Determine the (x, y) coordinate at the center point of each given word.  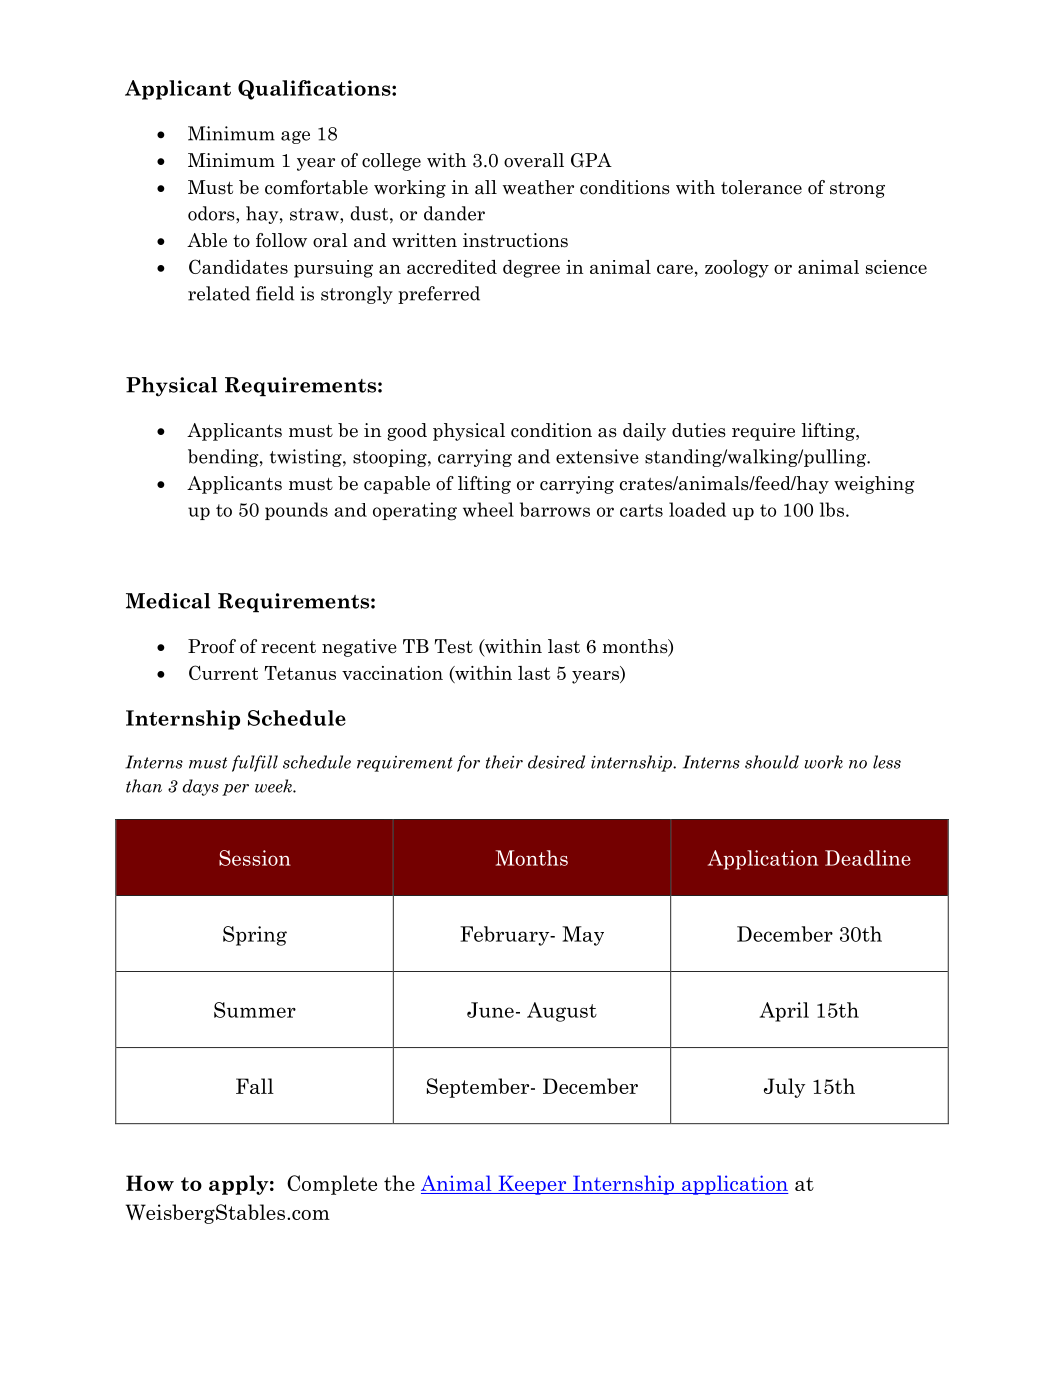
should (772, 762)
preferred (439, 295)
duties (699, 430)
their (504, 762)
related (219, 293)
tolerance (761, 187)
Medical (168, 601)
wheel (488, 509)
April (784, 1012)
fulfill (255, 763)
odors (212, 213)
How (150, 1183)
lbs (832, 509)
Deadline (868, 858)
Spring (255, 936)
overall (534, 160)
